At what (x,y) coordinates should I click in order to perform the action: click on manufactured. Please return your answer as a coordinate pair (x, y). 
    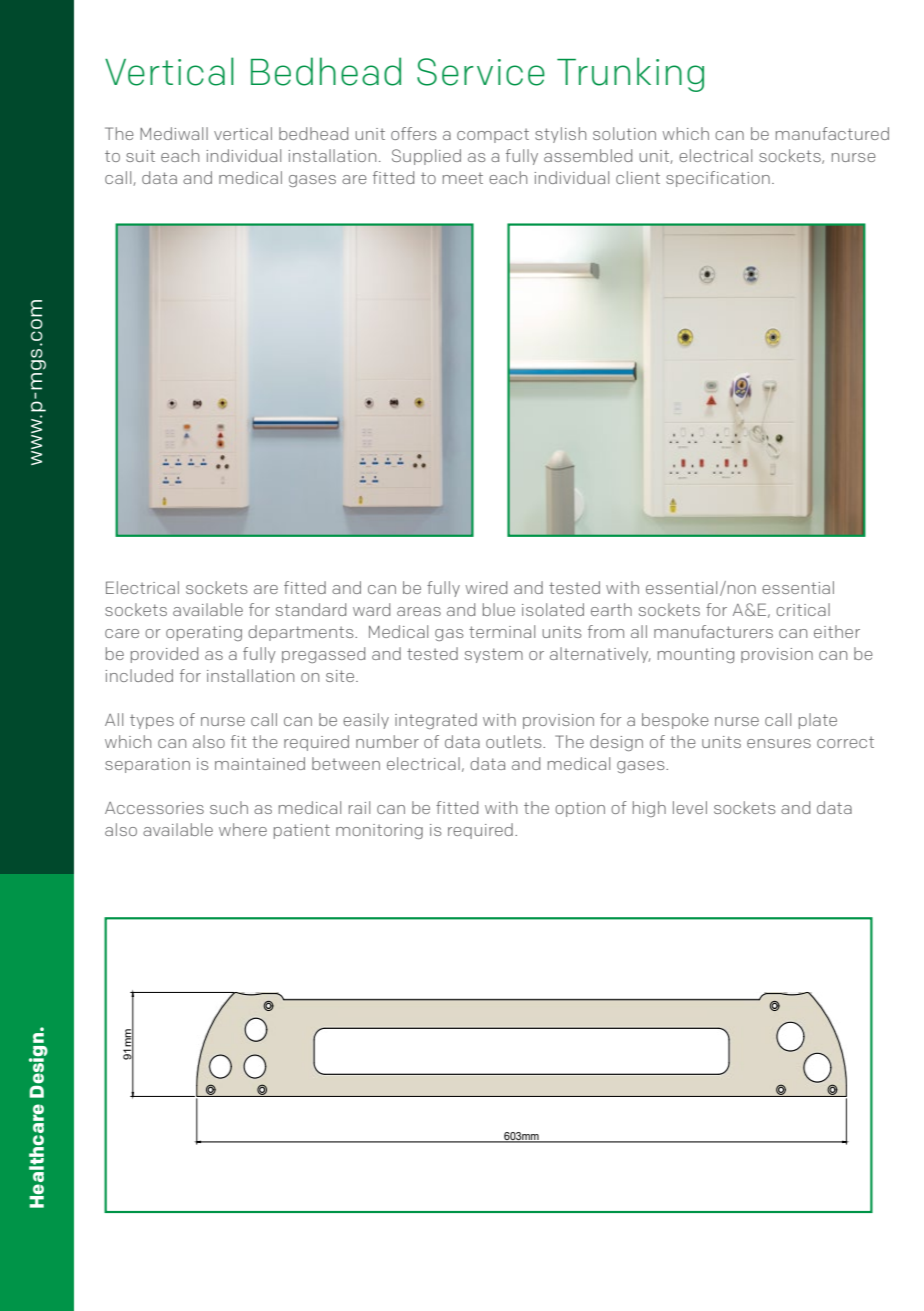
    Looking at the image, I should click on (832, 133).
